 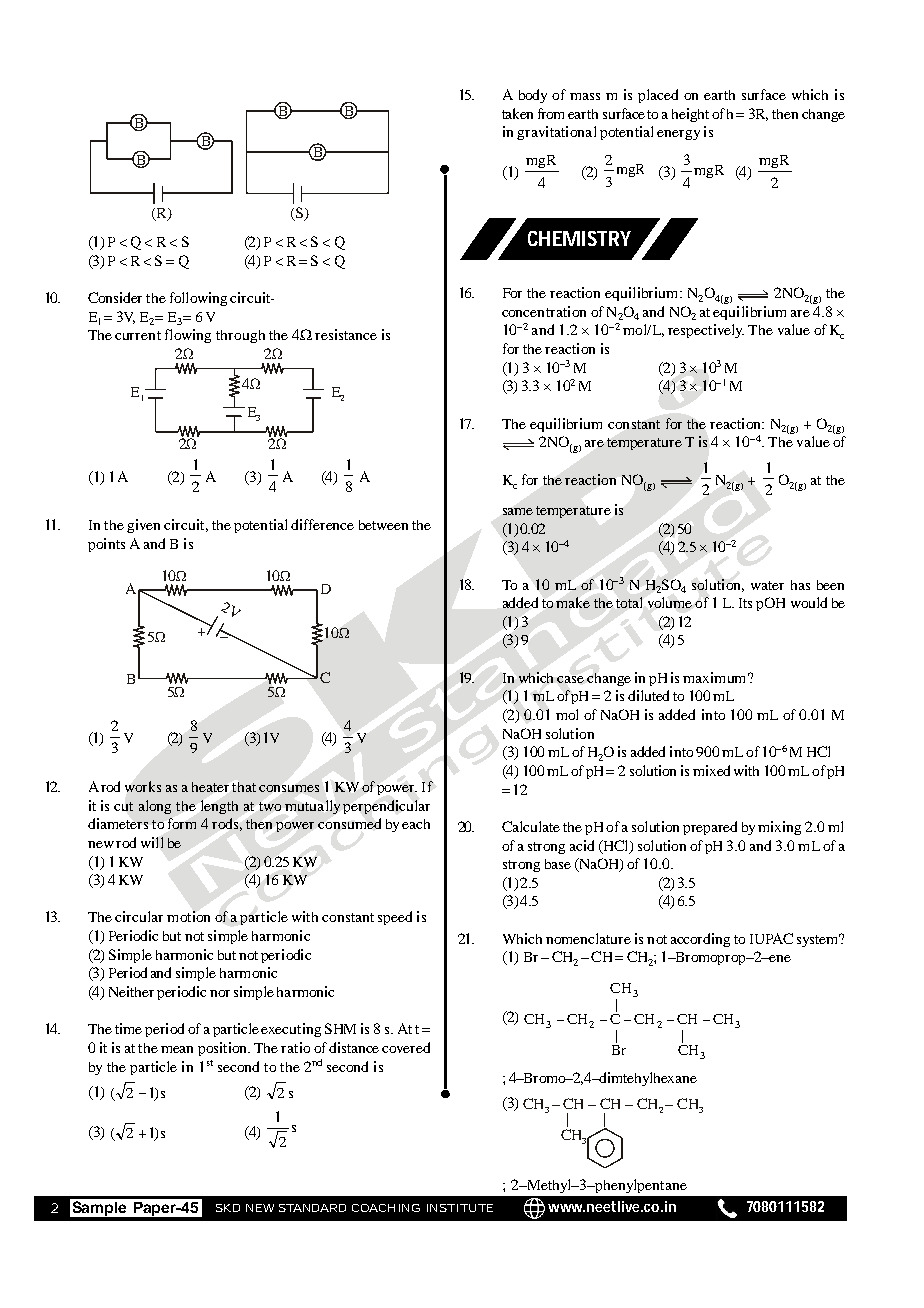 I want to click on form, so click(x=182, y=823).
